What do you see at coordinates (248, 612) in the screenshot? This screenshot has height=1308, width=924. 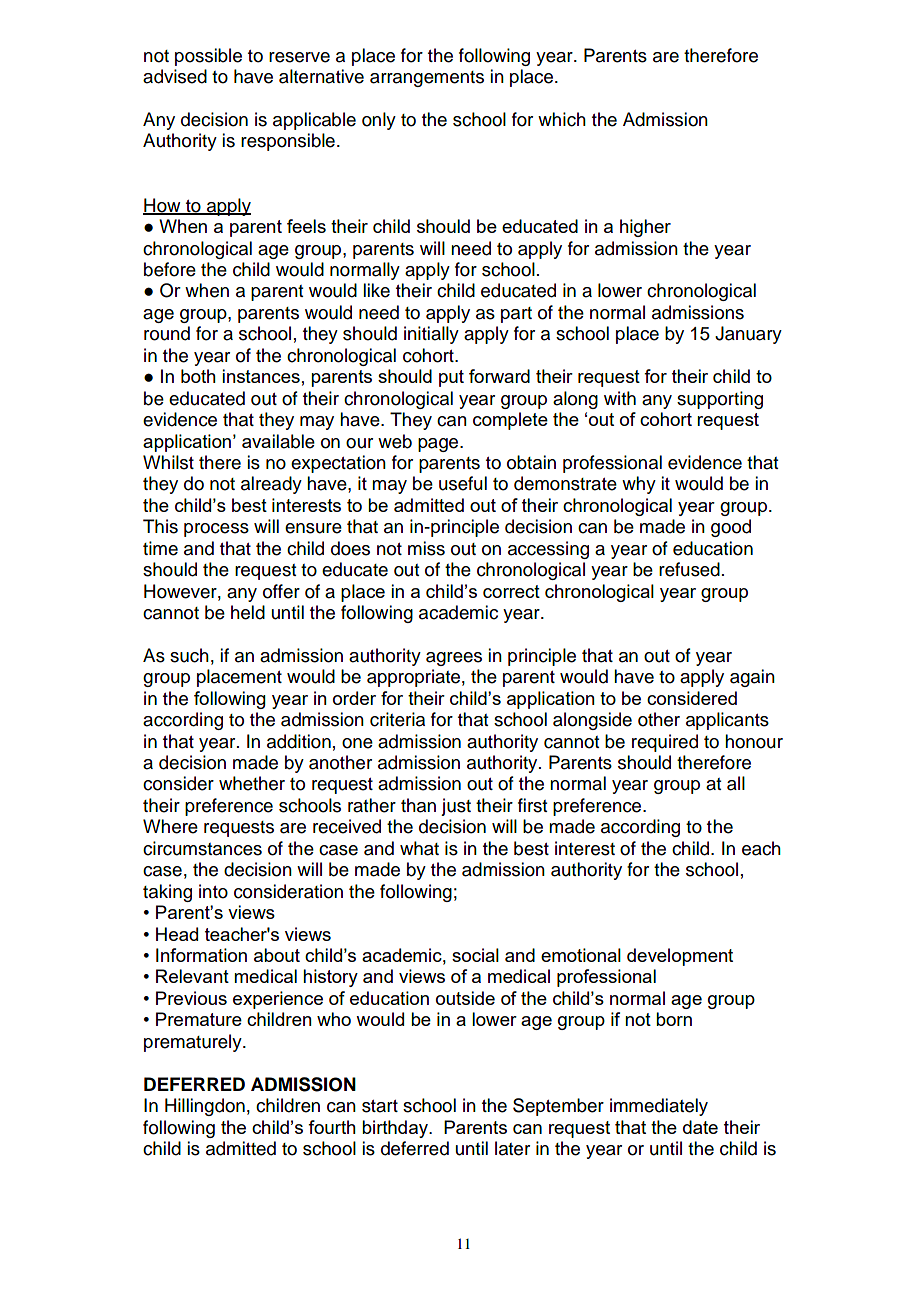 I see `held` at bounding box center [248, 612].
